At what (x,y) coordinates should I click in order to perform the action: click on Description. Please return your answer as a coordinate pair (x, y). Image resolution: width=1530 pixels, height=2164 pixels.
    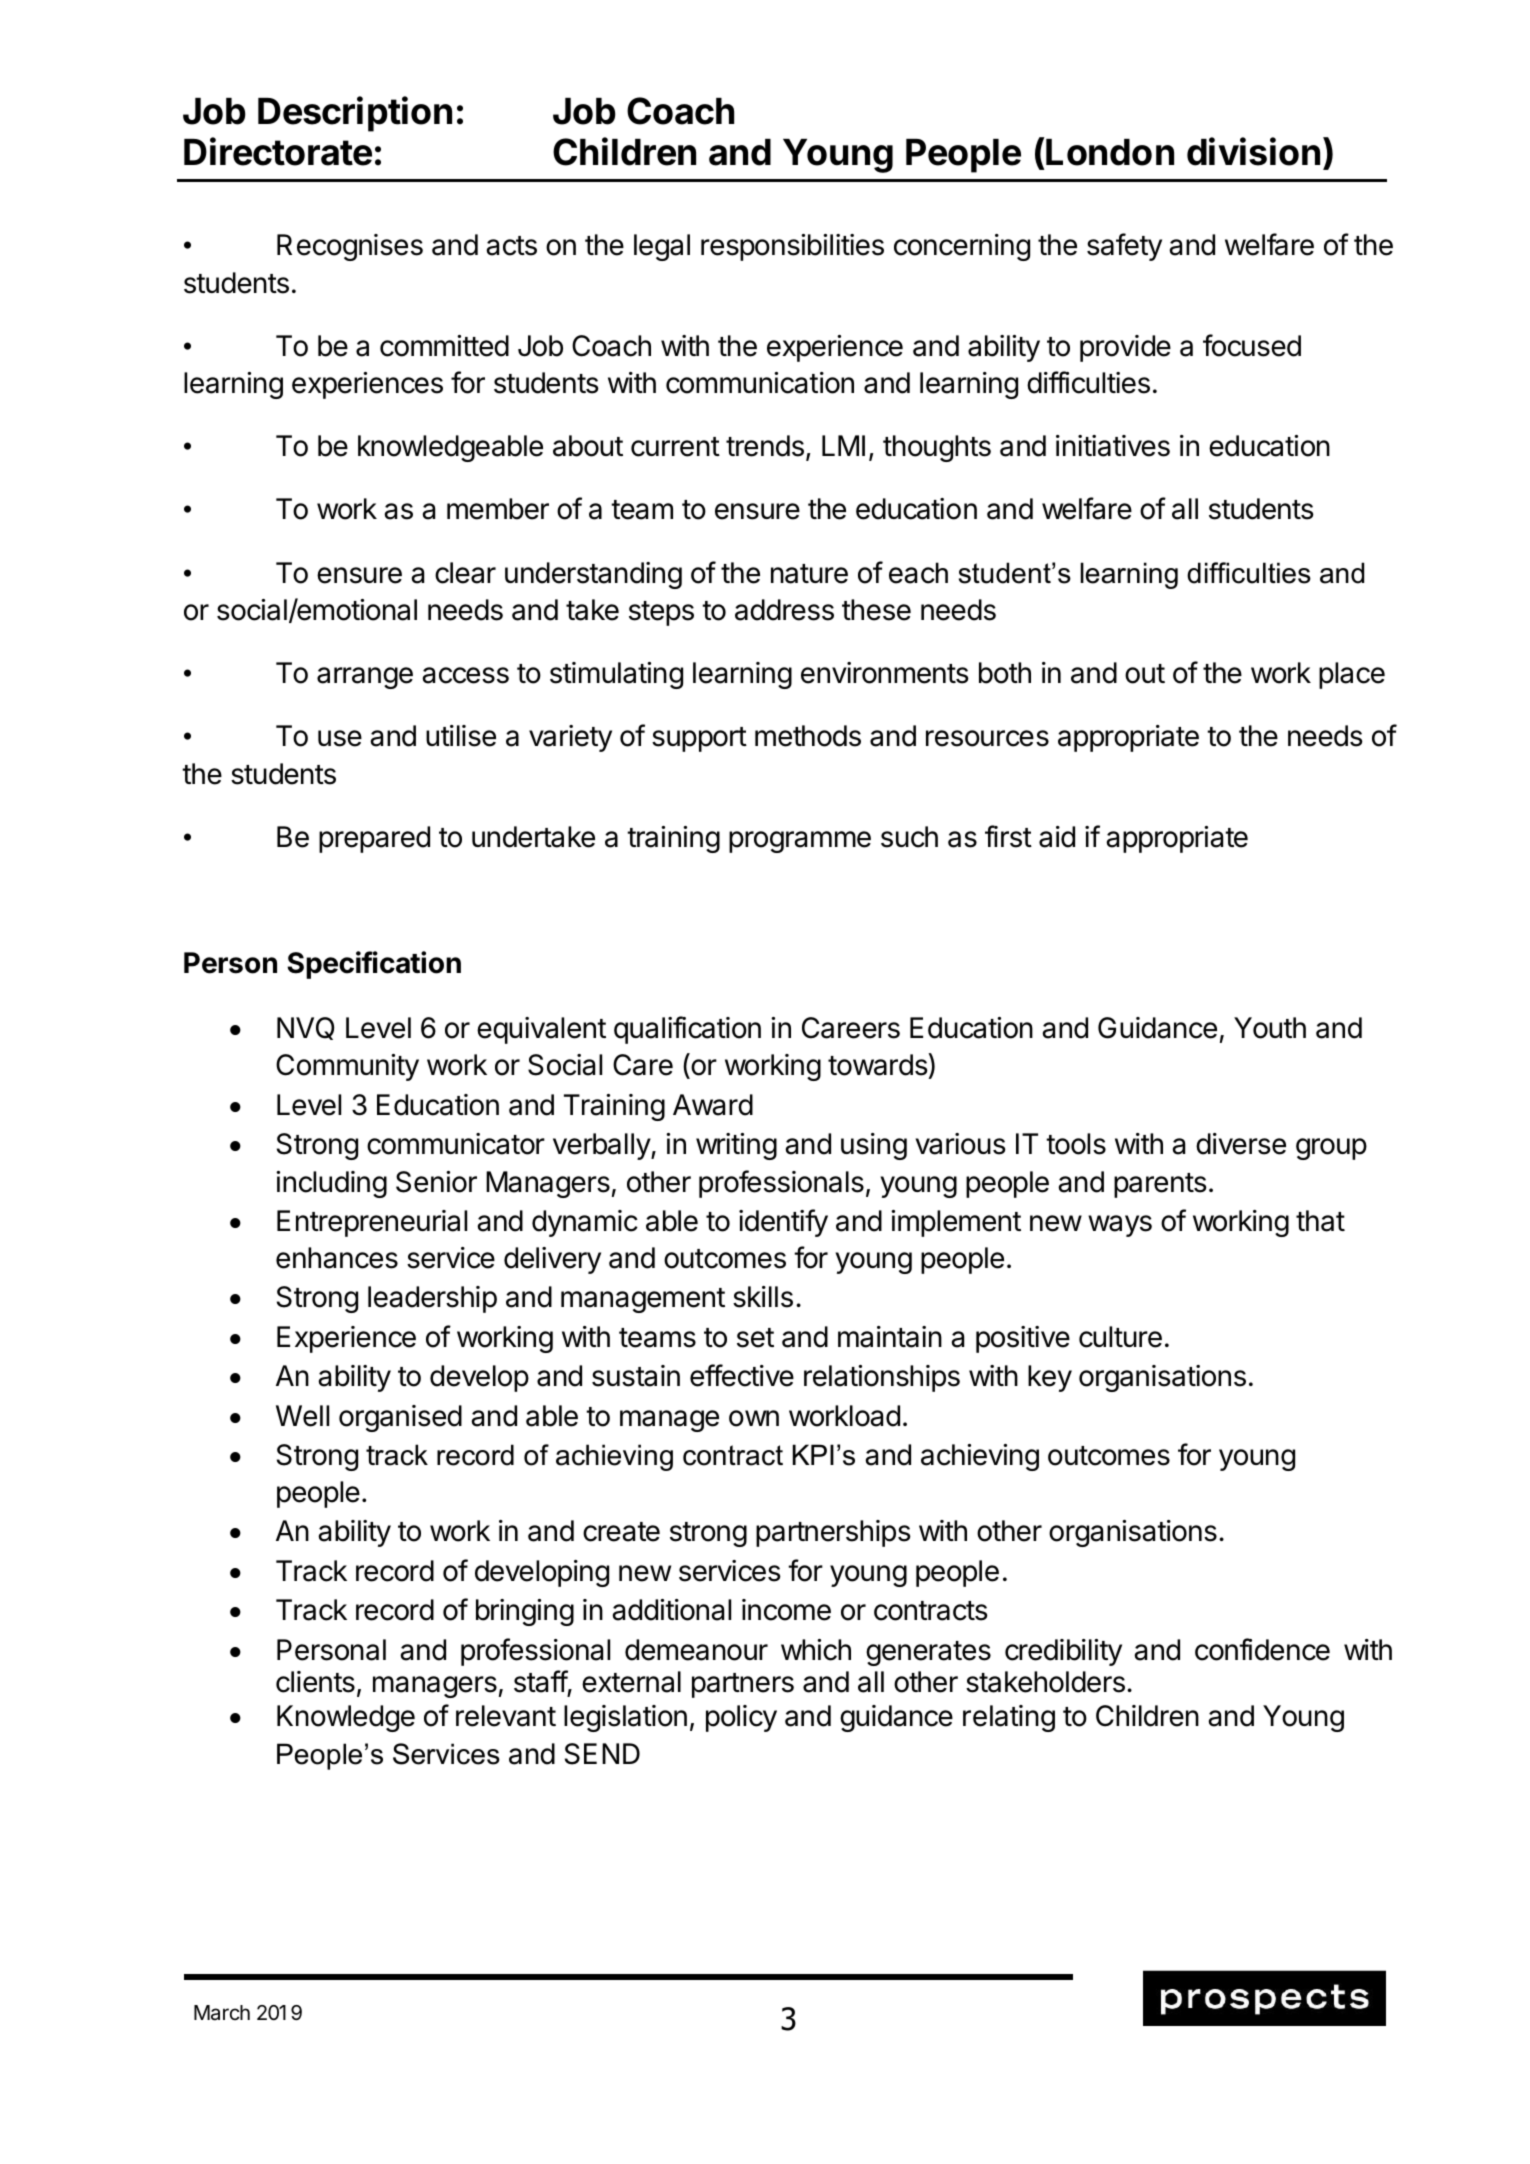
    Looking at the image, I should click on (355, 114).
